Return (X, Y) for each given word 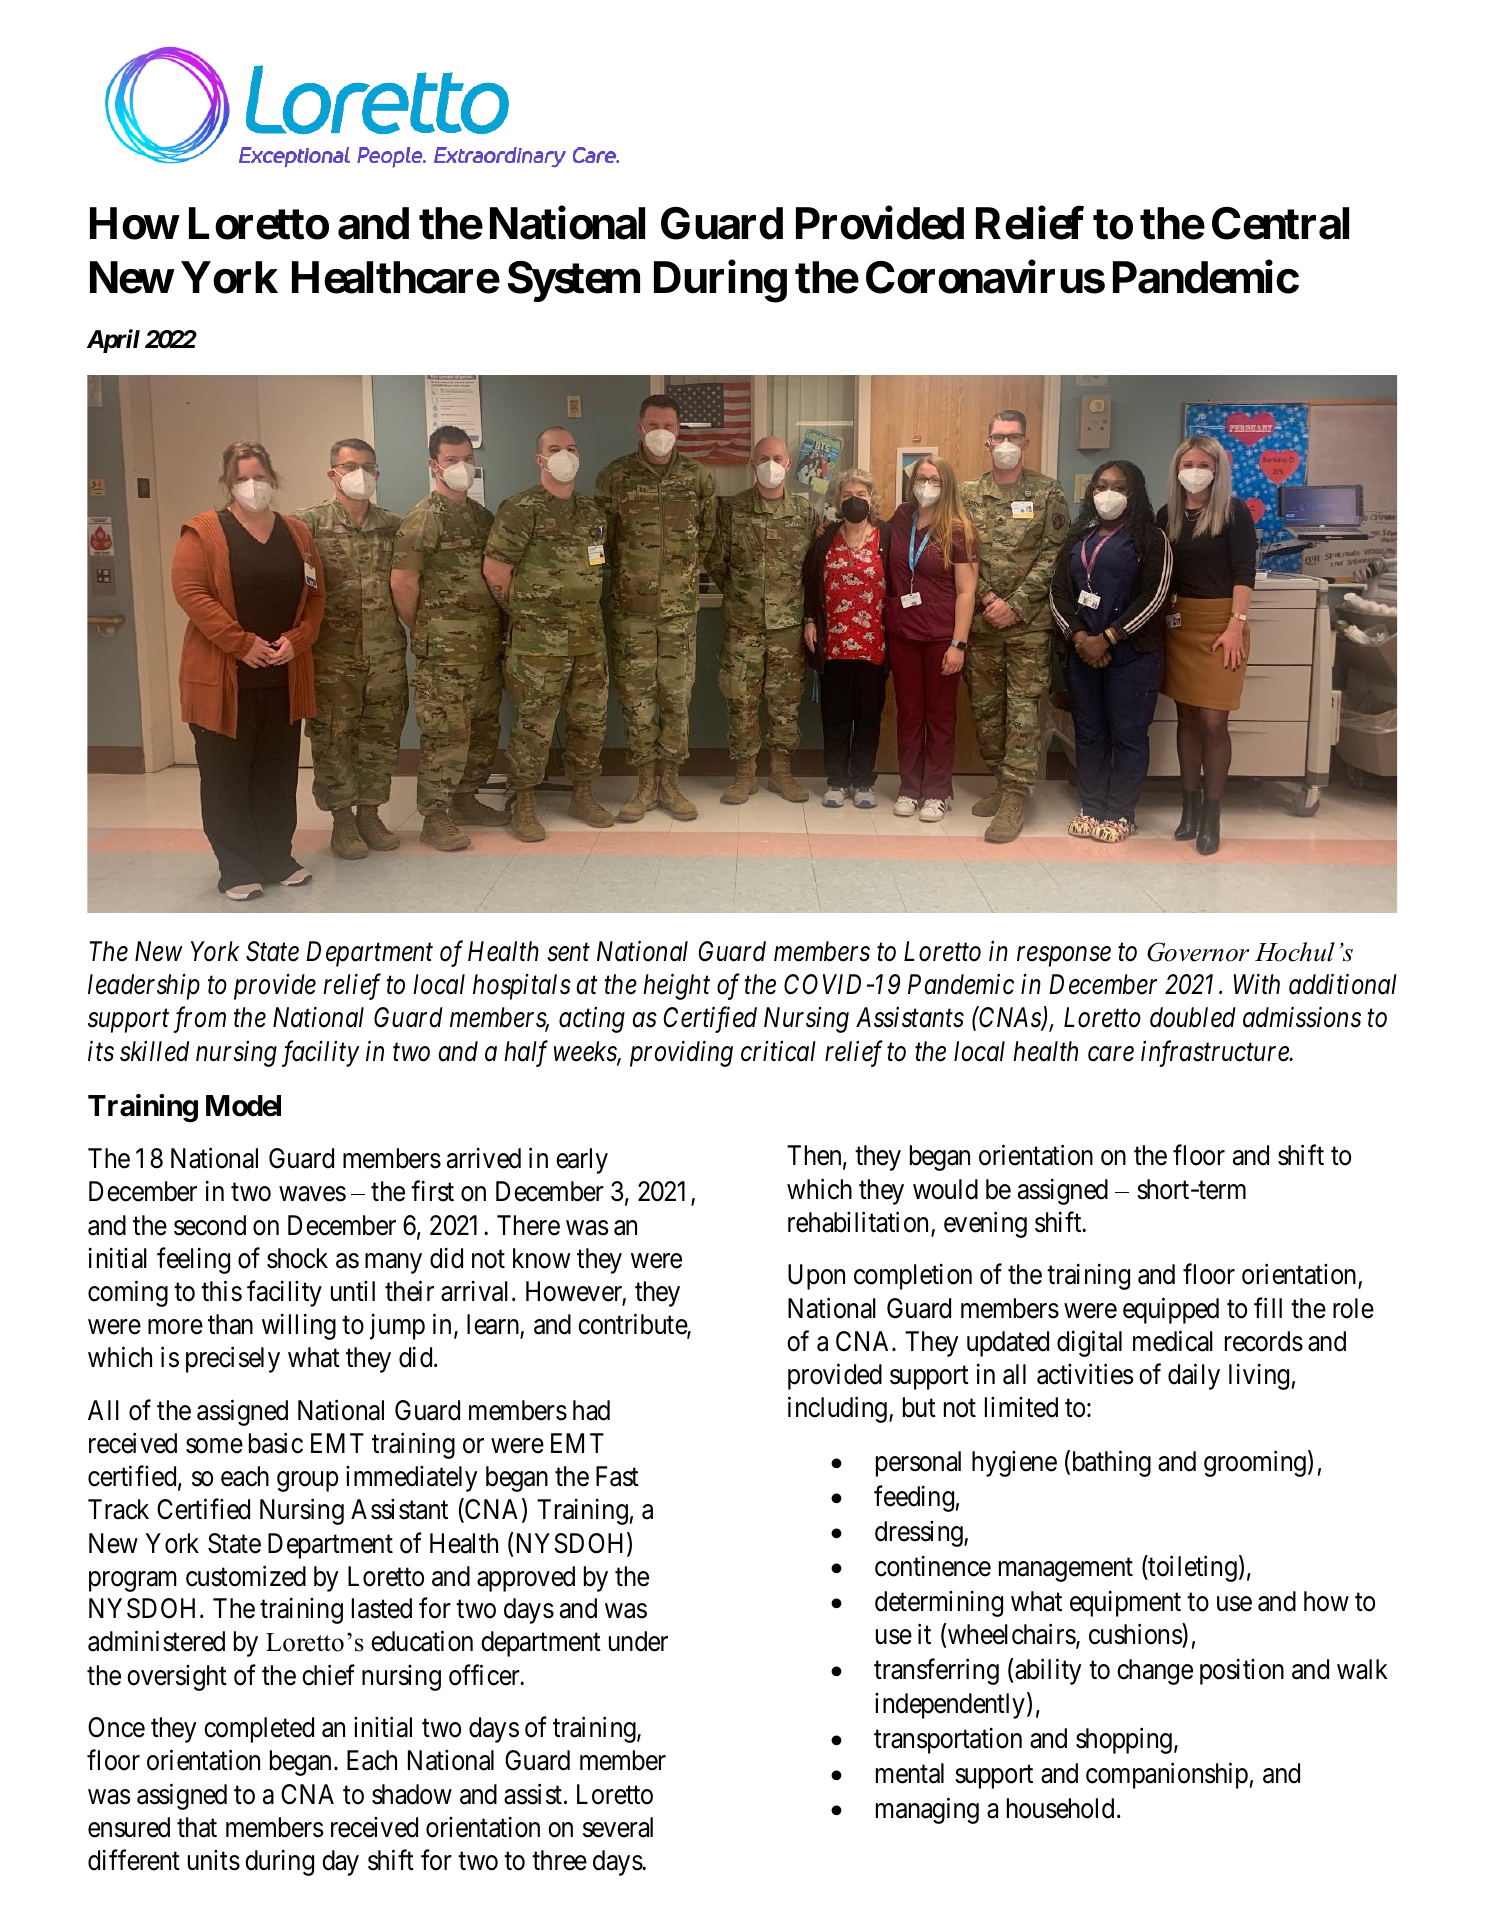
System (574, 281)
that (197, 1827)
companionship (1167, 1775)
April (113, 341)
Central (1280, 223)
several (618, 1827)
